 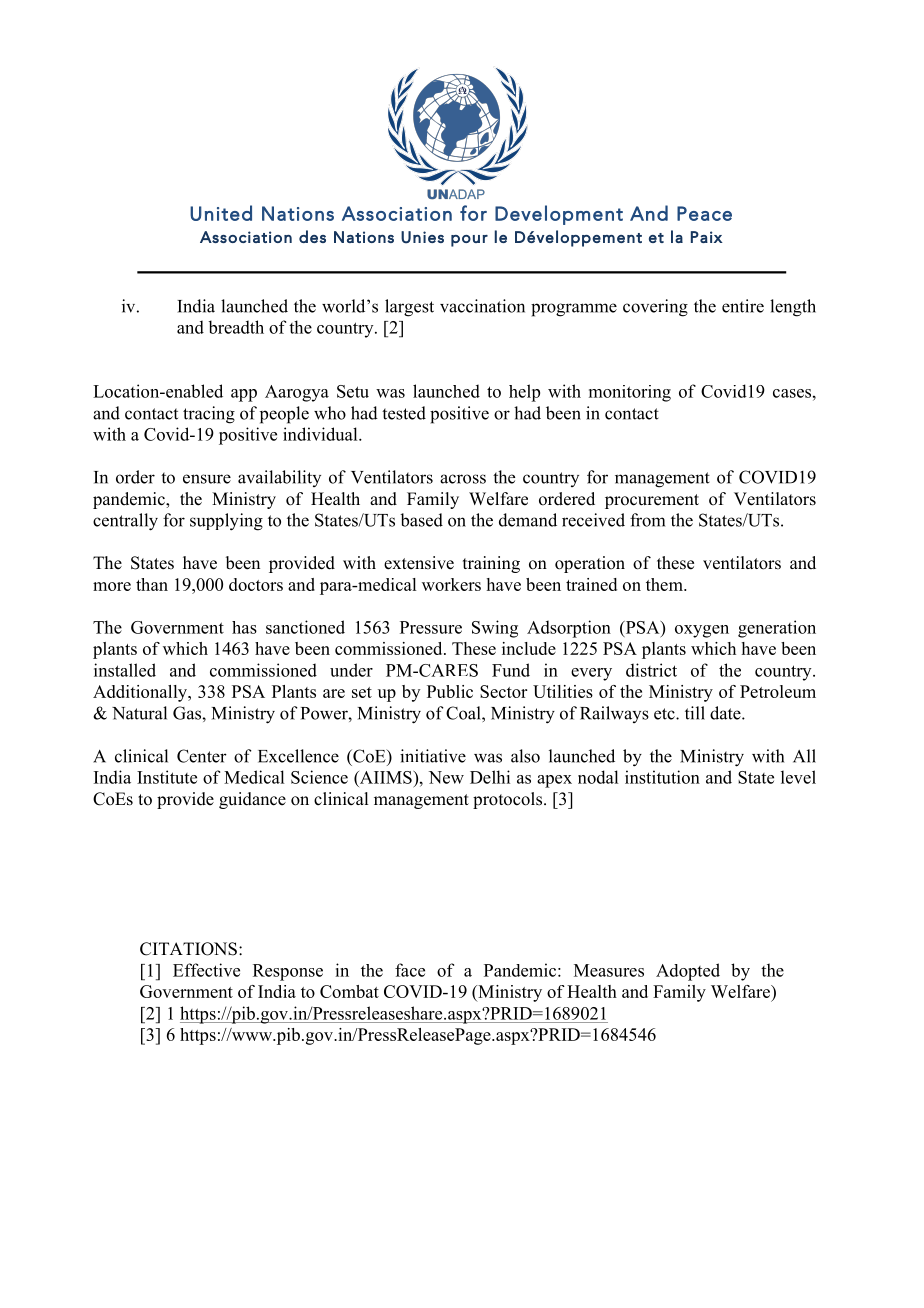 What do you see at coordinates (702, 631) in the document?
I see `oxygen` at bounding box center [702, 631].
